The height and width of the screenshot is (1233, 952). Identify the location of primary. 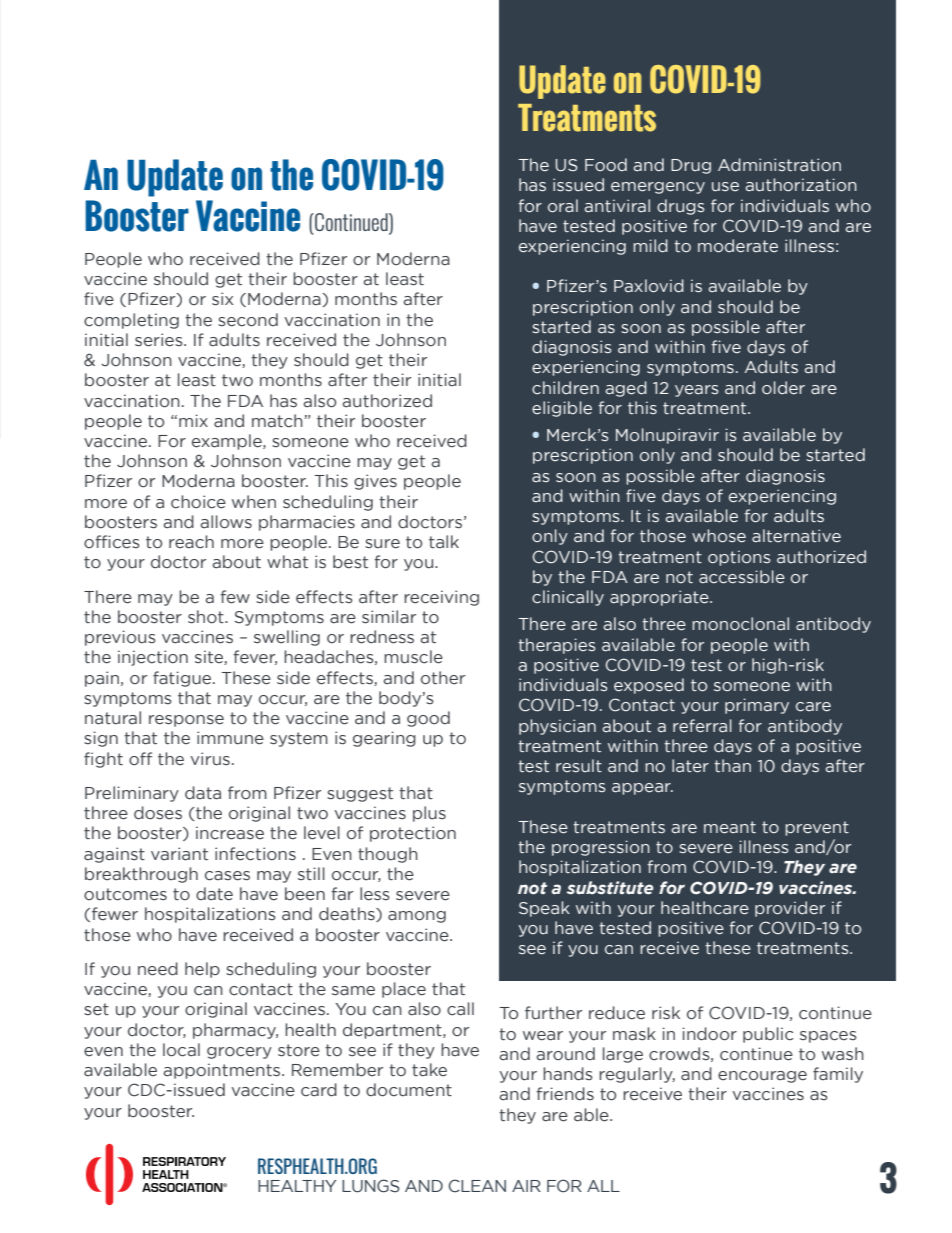
(757, 706).
